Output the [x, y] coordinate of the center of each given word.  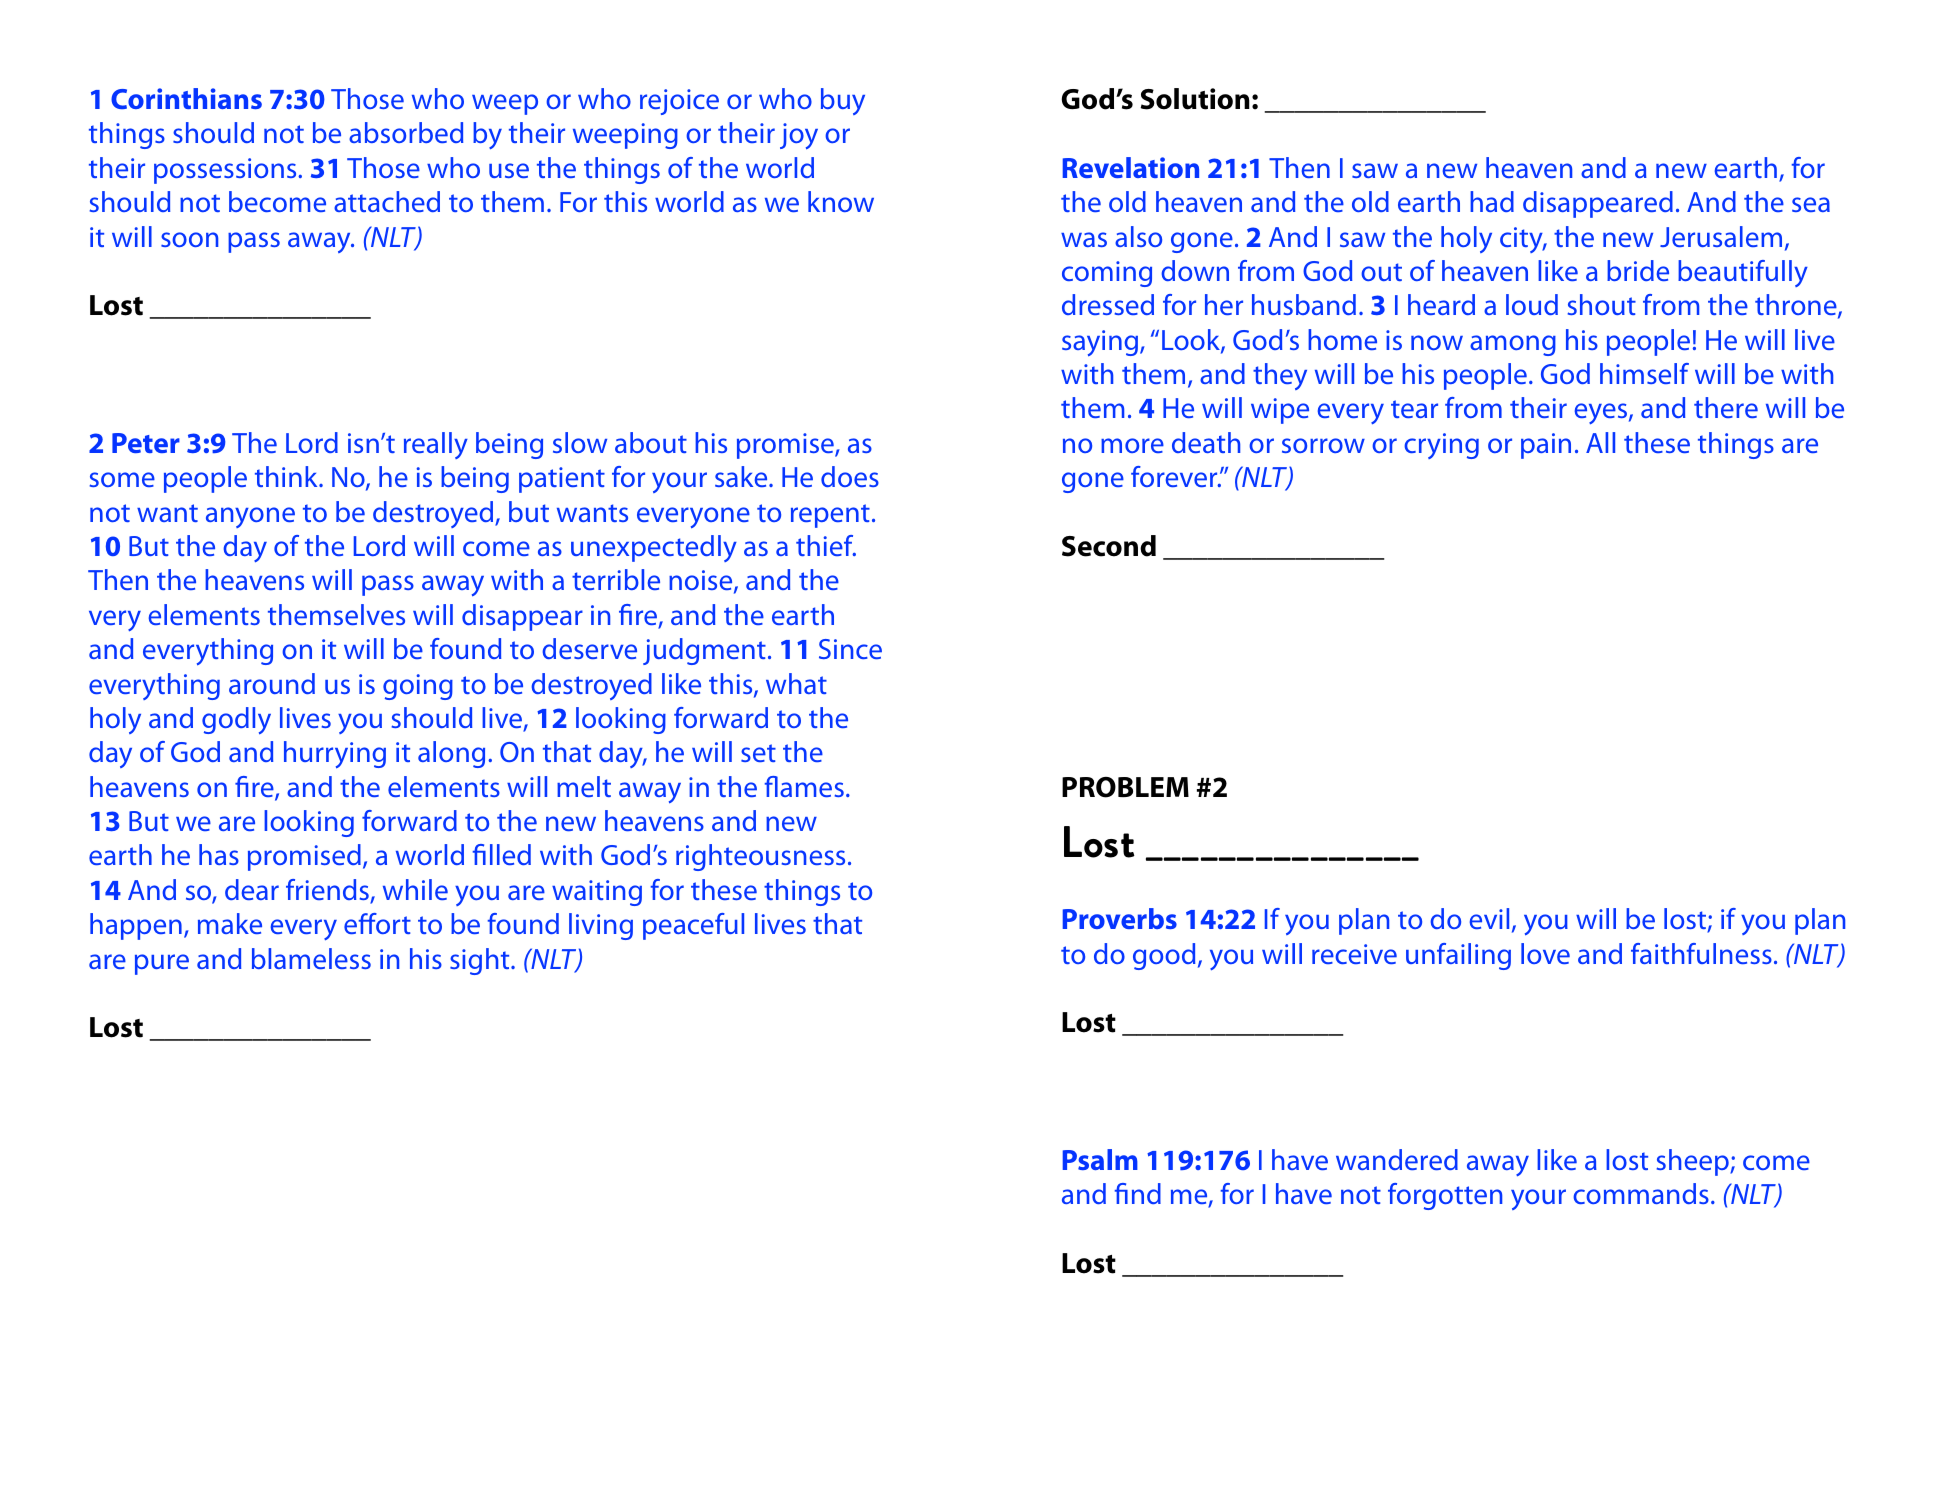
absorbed [406, 132]
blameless [311, 958]
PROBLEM [1125, 787]
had [1492, 201]
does [850, 476]
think [287, 476]
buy [843, 101]
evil [1489, 918]
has [219, 854]
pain [1546, 446]
